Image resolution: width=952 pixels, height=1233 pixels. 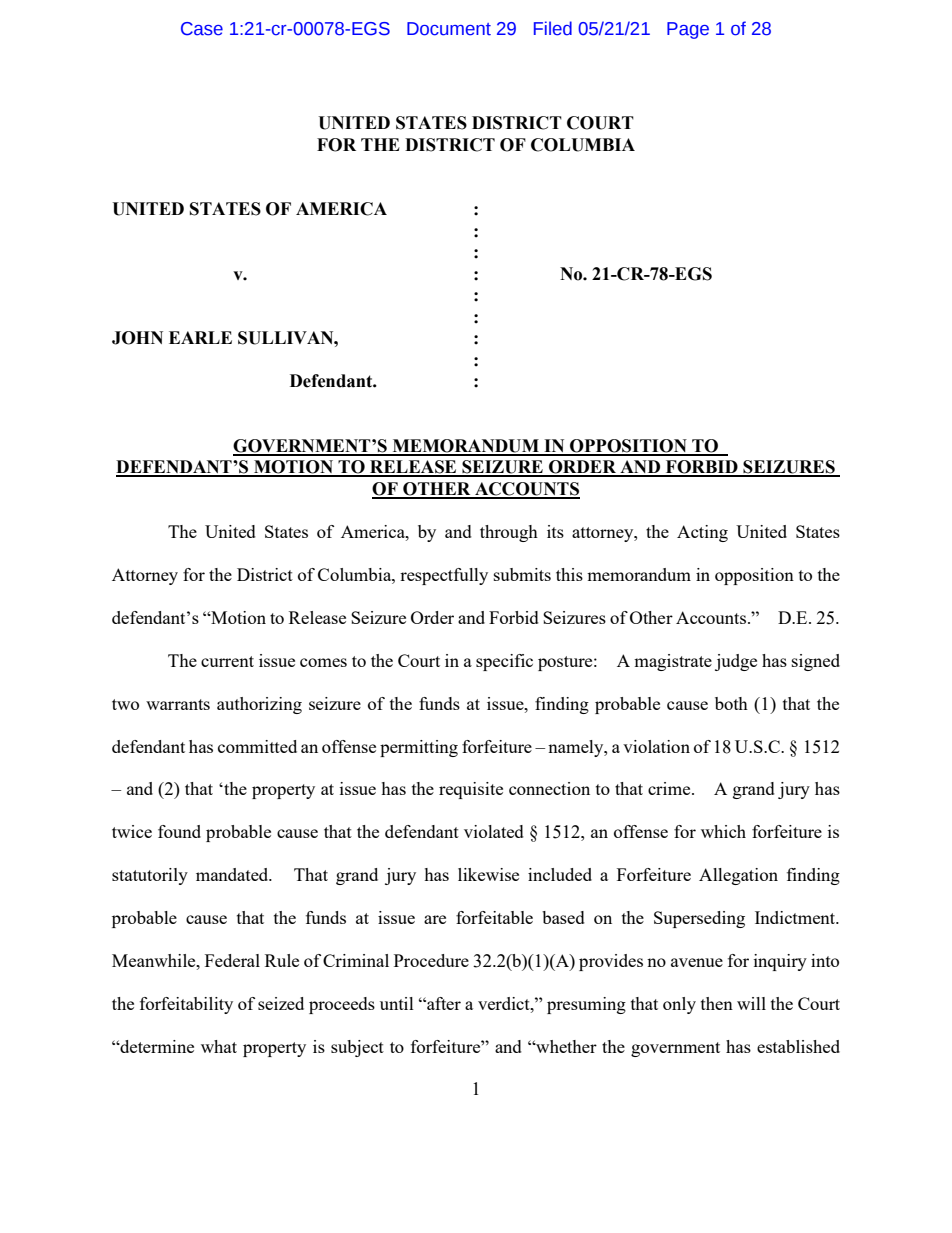 What do you see at coordinates (688, 30) in the page?
I see `Page` at bounding box center [688, 30].
